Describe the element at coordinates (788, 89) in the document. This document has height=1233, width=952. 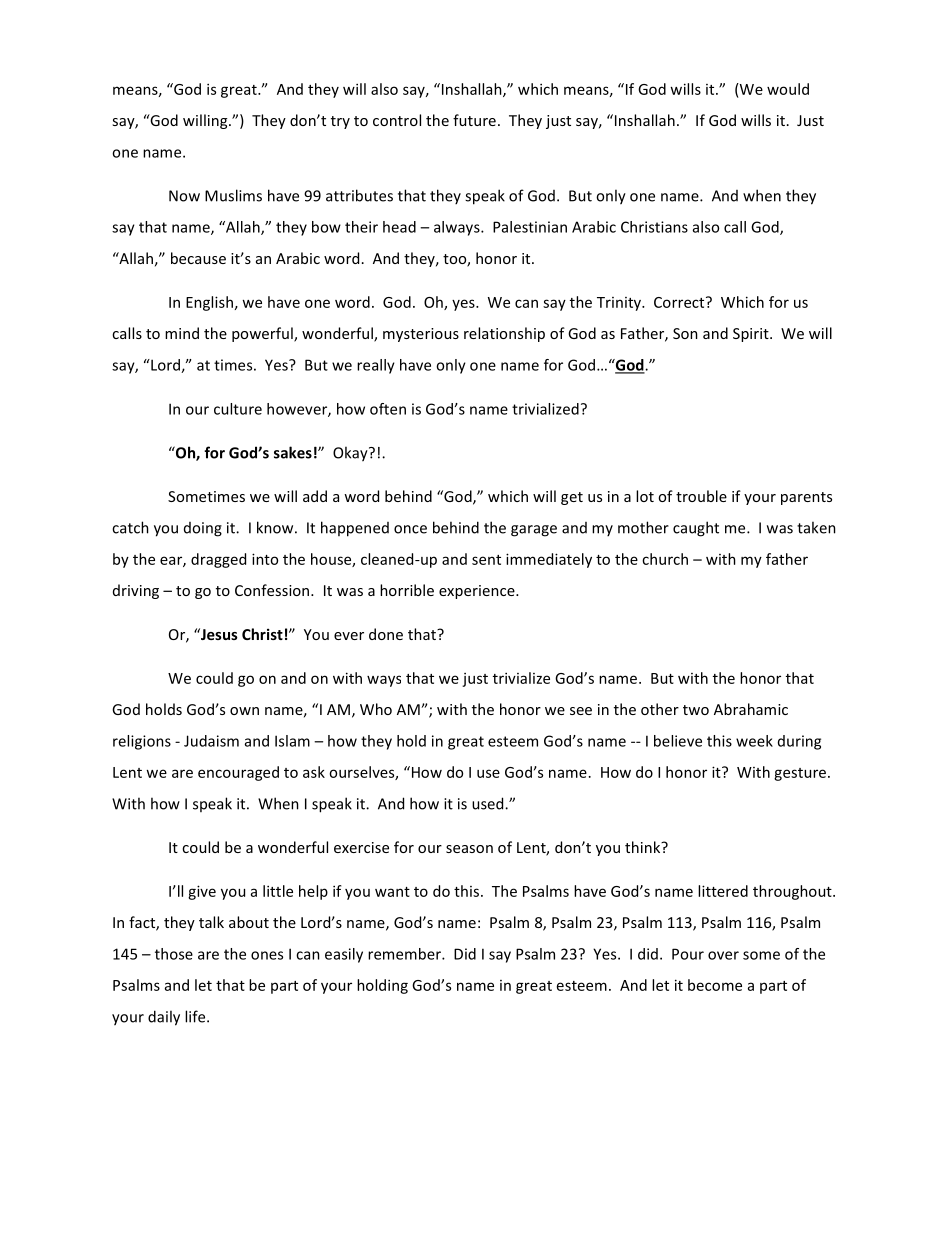
I see `would` at that location.
